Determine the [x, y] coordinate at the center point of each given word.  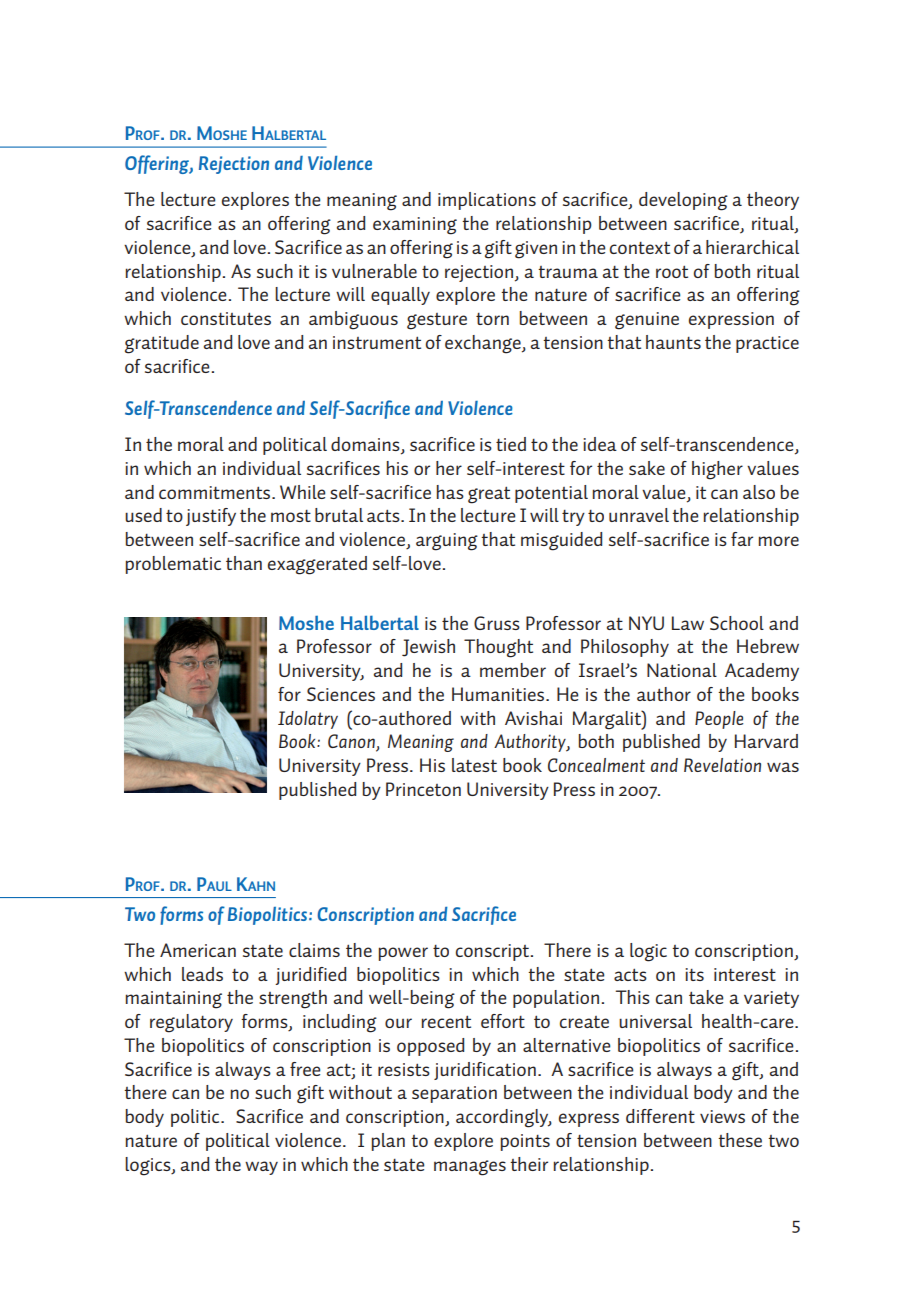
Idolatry [308, 720]
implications [487, 201]
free [305, 1069]
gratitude [162, 344]
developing [683, 201]
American [198, 950]
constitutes [226, 318]
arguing [447, 542]
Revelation [722, 765]
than [244, 563]
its [694, 974]
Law [688, 623]
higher [717, 470]
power [403, 954]
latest [474, 765]
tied [511, 444]
